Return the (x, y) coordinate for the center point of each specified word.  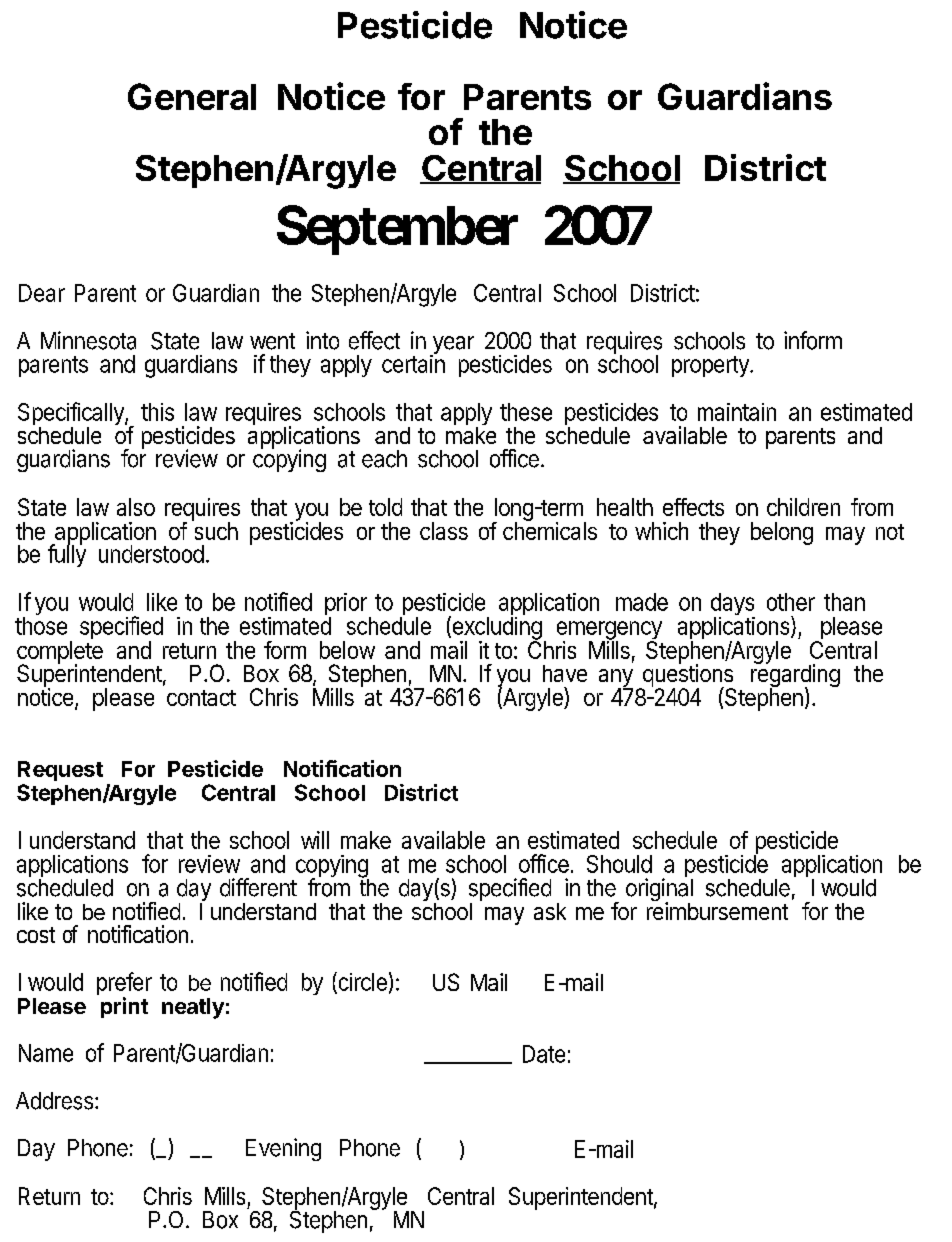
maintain (737, 412)
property (711, 366)
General (192, 96)
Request (60, 771)
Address (54, 1101)
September (397, 230)
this (157, 412)
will (315, 840)
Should (619, 864)
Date (544, 1054)
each (384, 459)
